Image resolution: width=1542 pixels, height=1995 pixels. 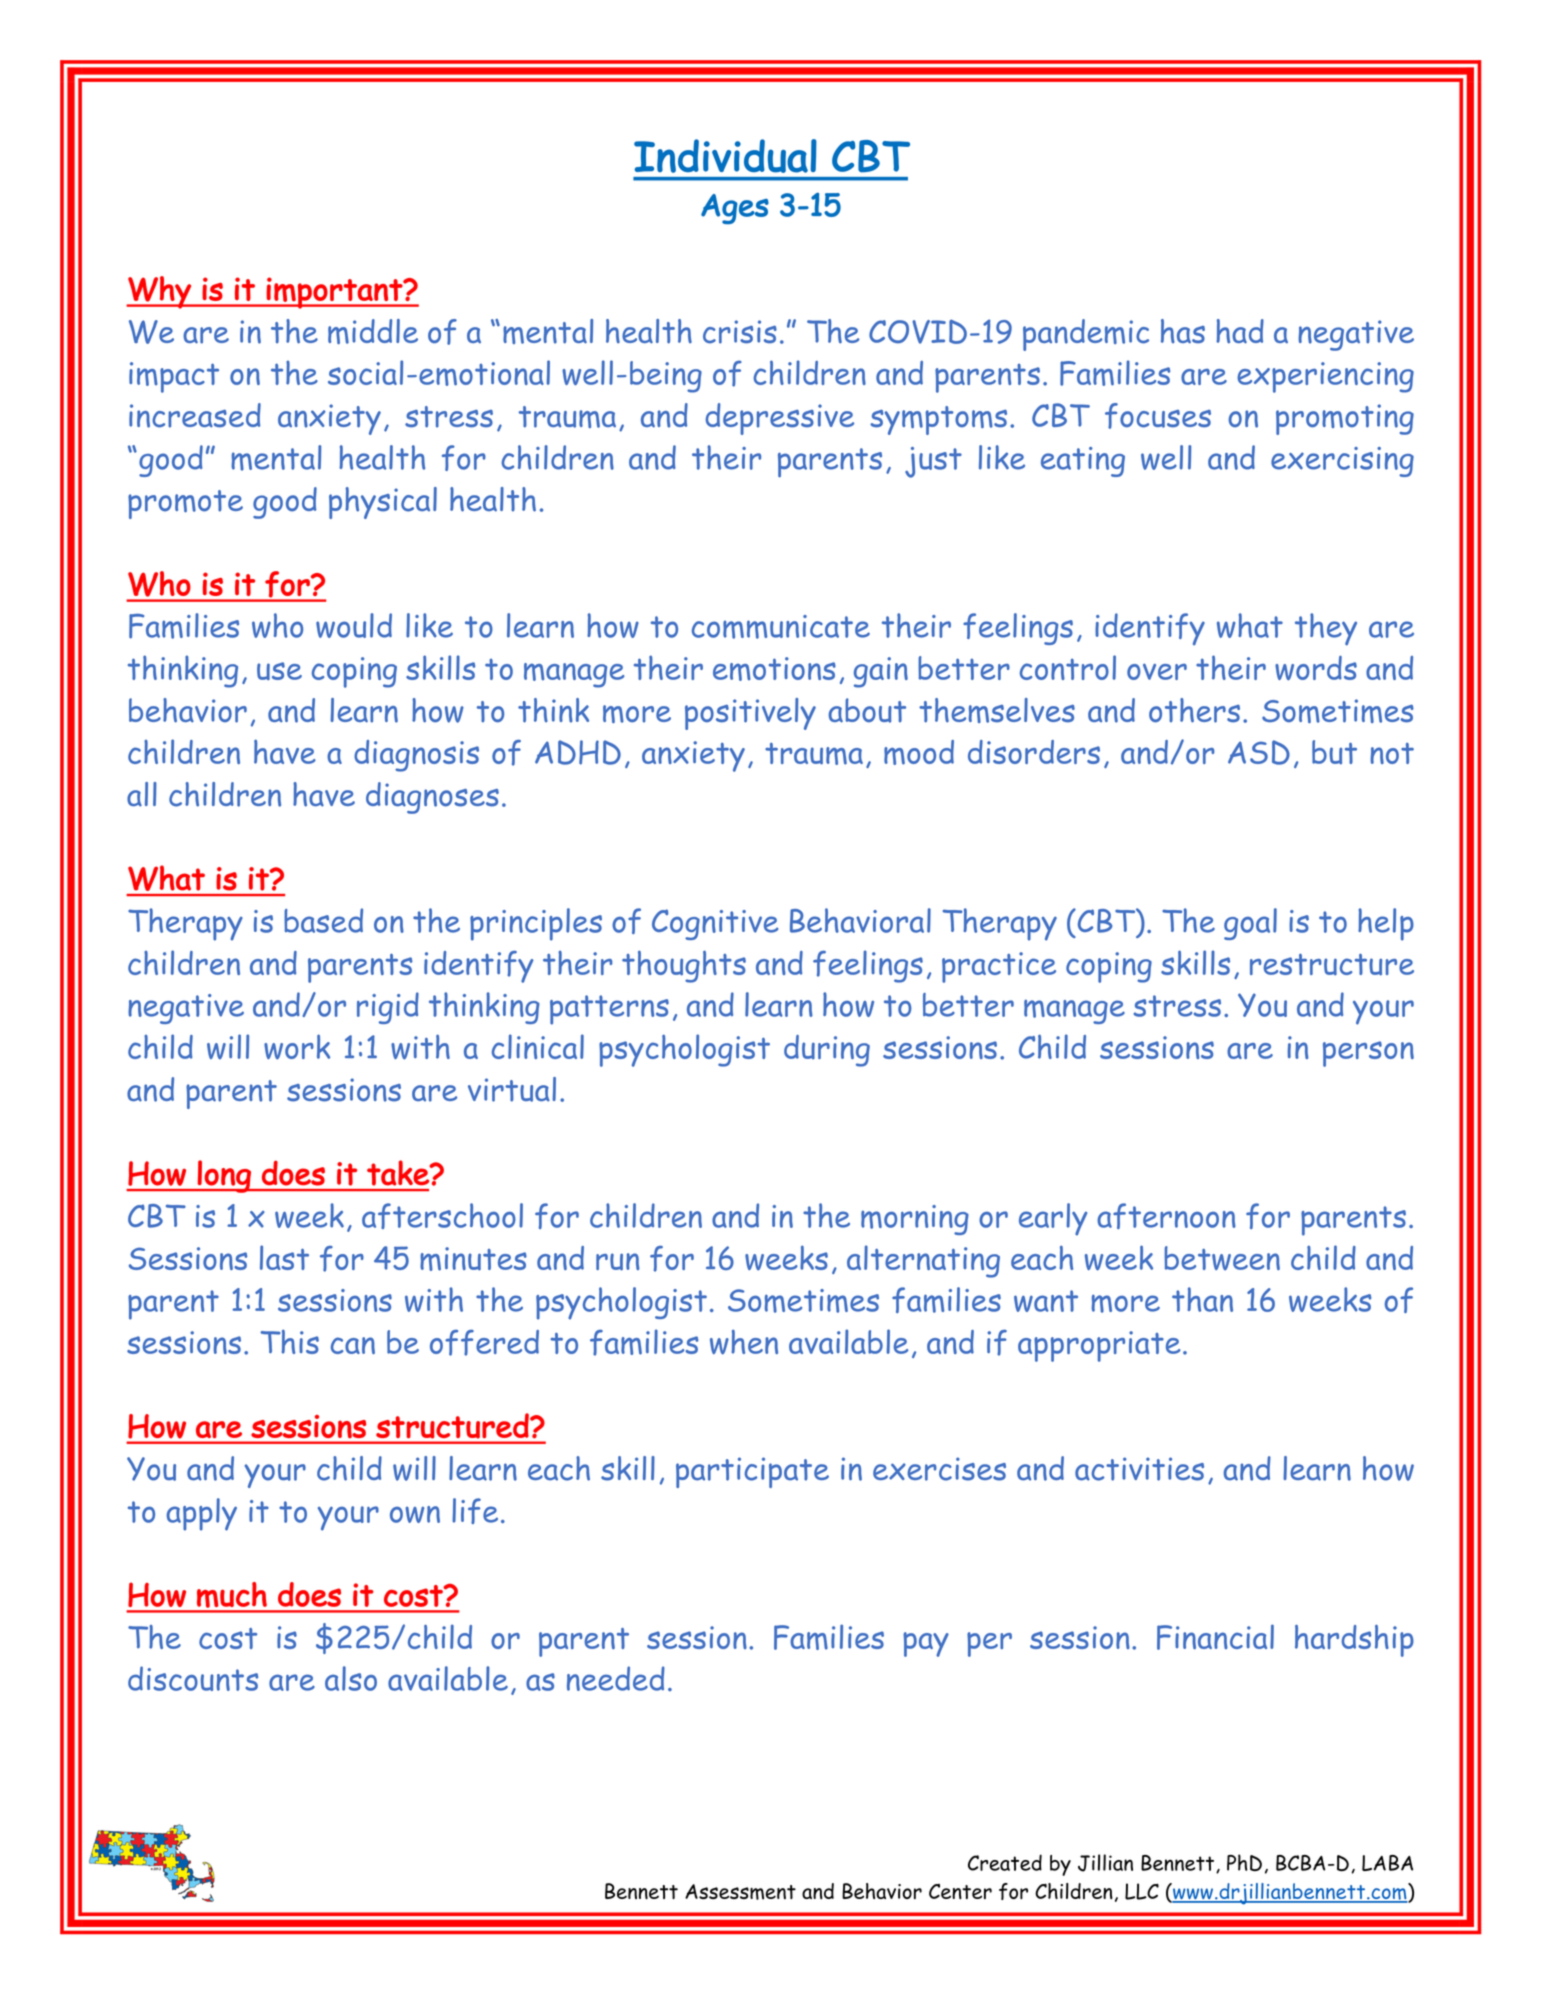 I want to click on work, so click(x=297, y=1047).
